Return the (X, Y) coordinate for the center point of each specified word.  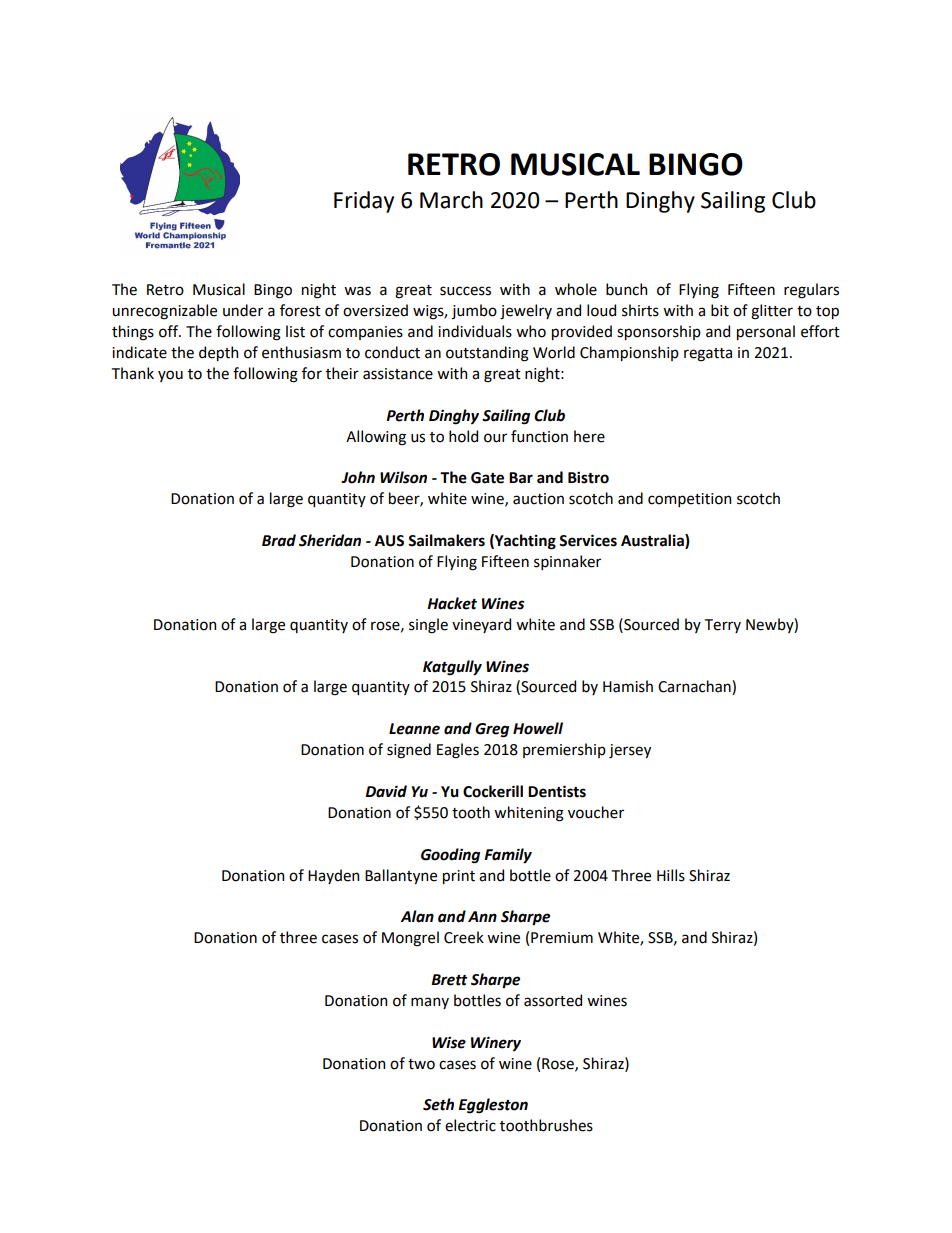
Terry (723, 626)
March (451, 200)
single (428, 626)
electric (470, 1125)
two (421, 1064)
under (243, 310)
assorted (553, 1000)
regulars (811, 291)
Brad (279, 540)
